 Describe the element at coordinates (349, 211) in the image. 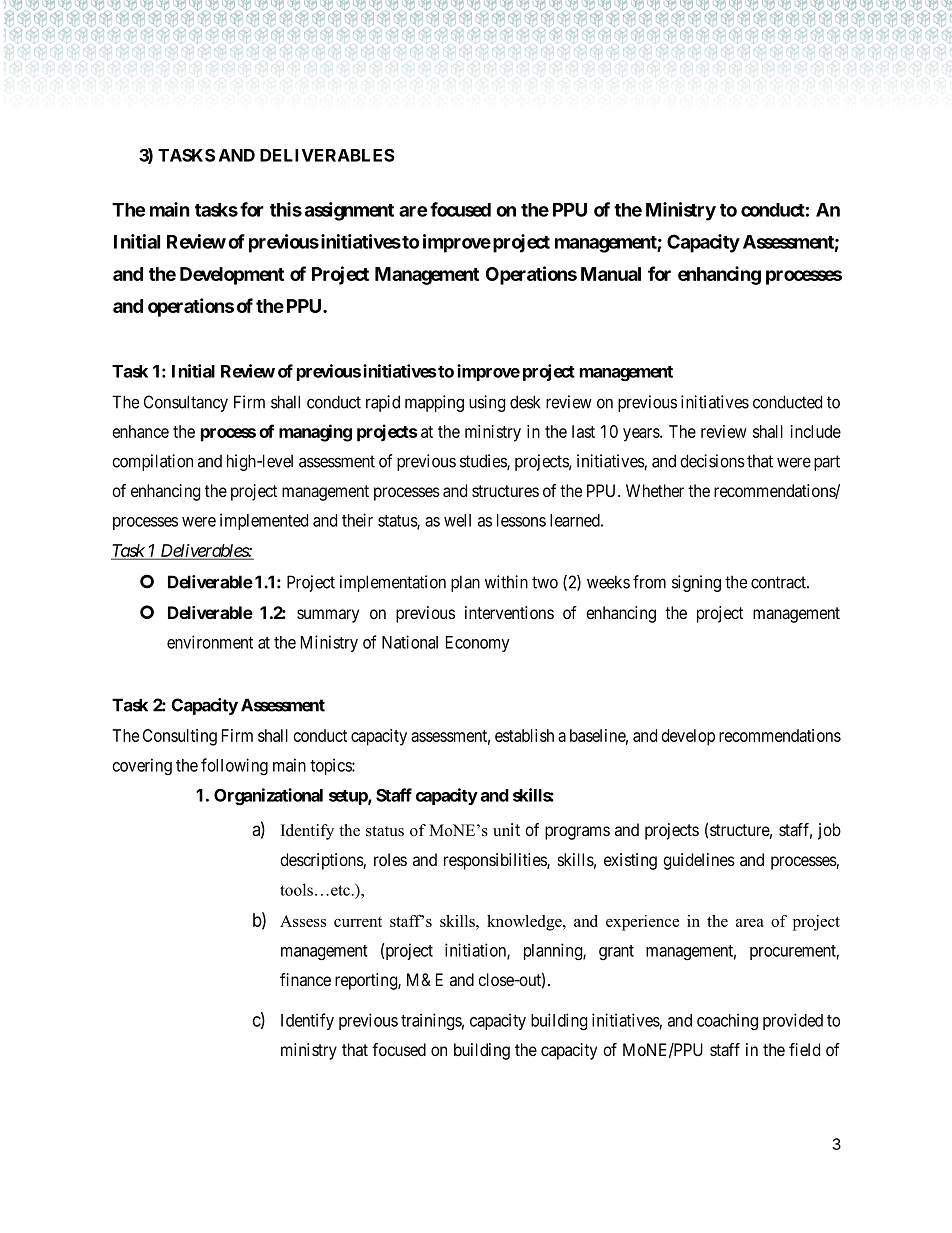

I see `assignment` at that location.
